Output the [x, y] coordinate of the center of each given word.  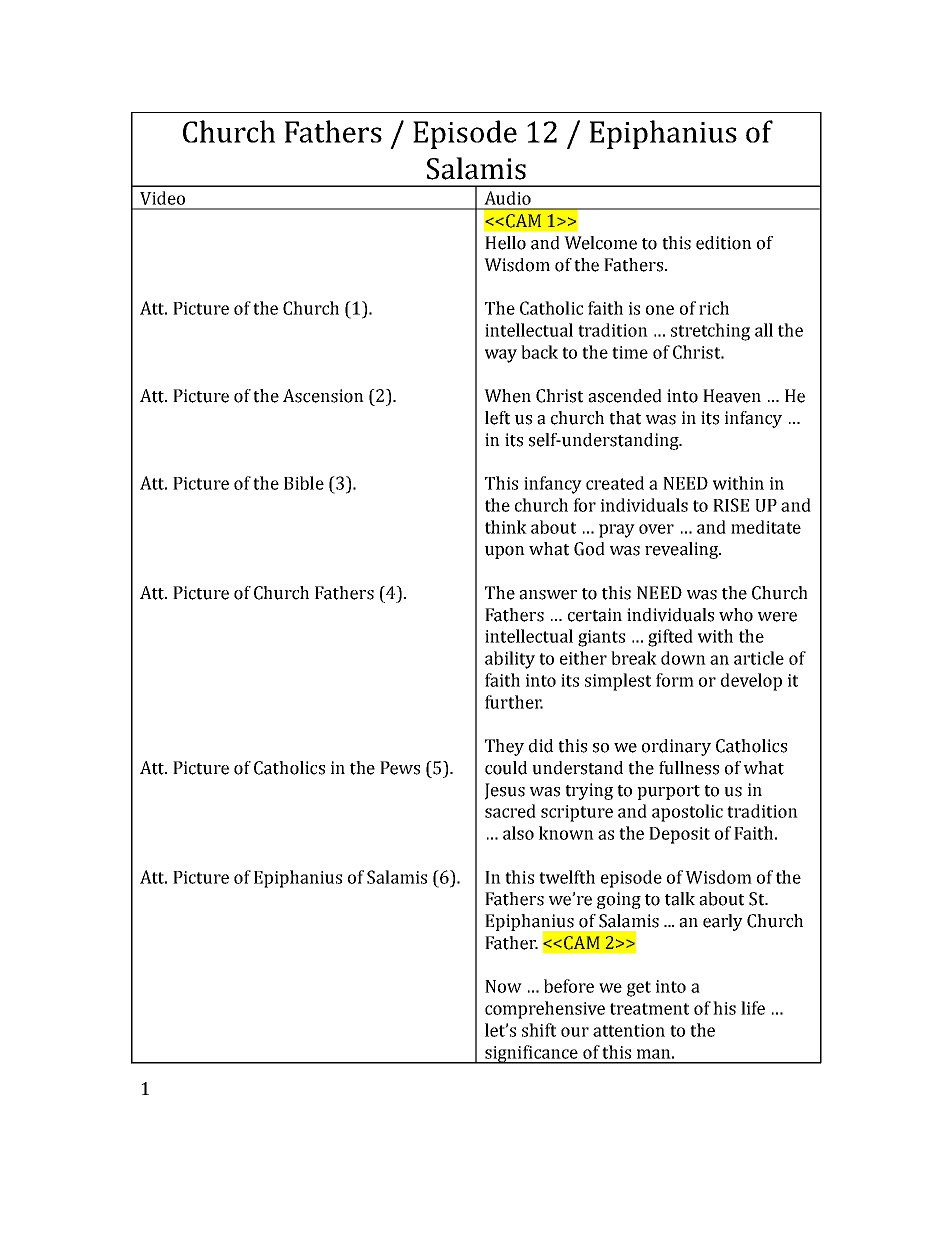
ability [510, 660]
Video [162, 198]
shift [539, 1030]
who [736, 615]
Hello [505, 243]
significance [531, 1054]
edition [724, 243]
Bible [304, 483]
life [753, 1008]
